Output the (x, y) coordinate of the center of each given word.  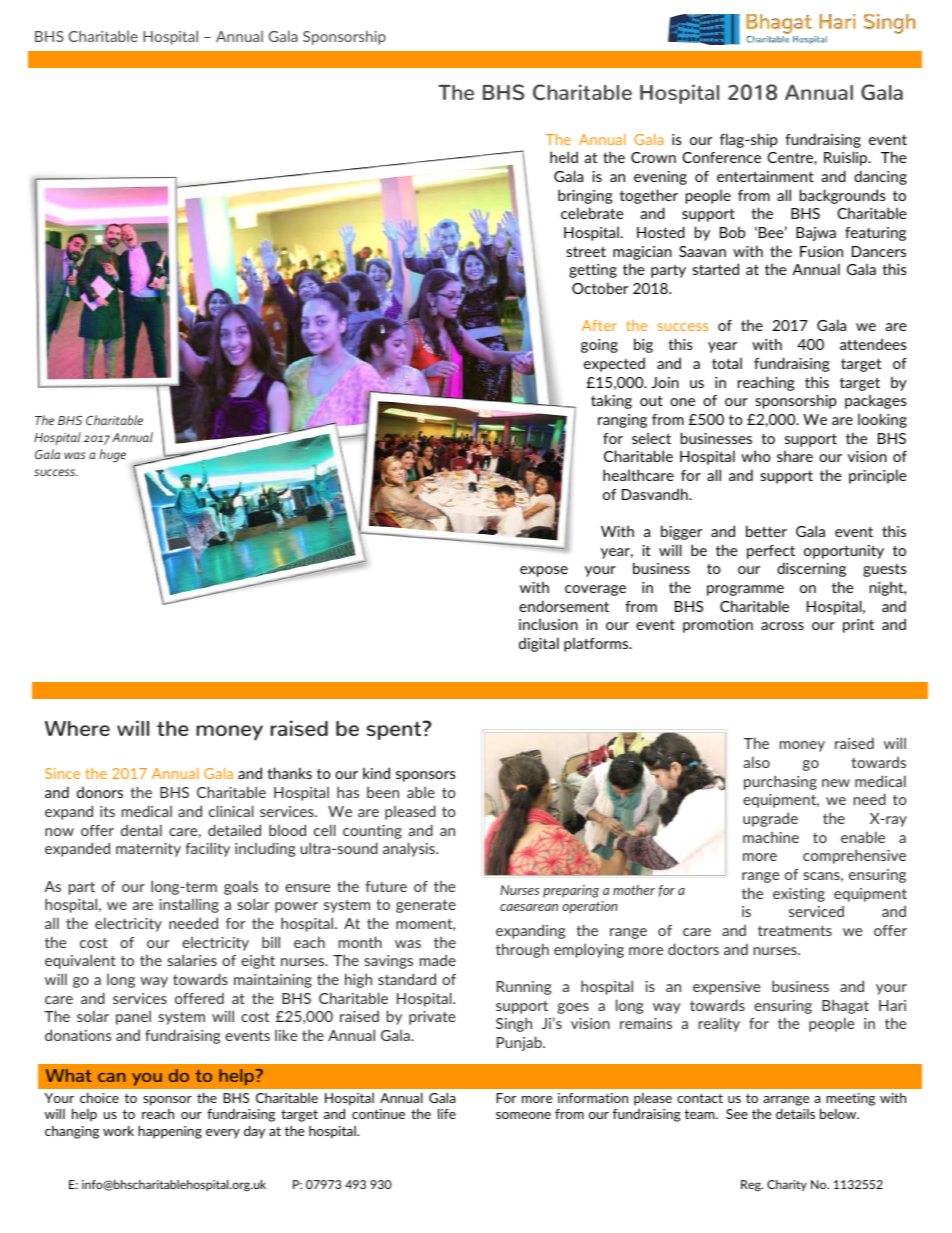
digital (539, 644)
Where (77, 728)
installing (189, 905)
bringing (585, 196)
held (564, 157)
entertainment (765, 176)
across (782, 626)
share (795, 456)
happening (170, 1132)
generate (426, 906)
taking (611, 401)
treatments (795, 930)
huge (112, 456)
